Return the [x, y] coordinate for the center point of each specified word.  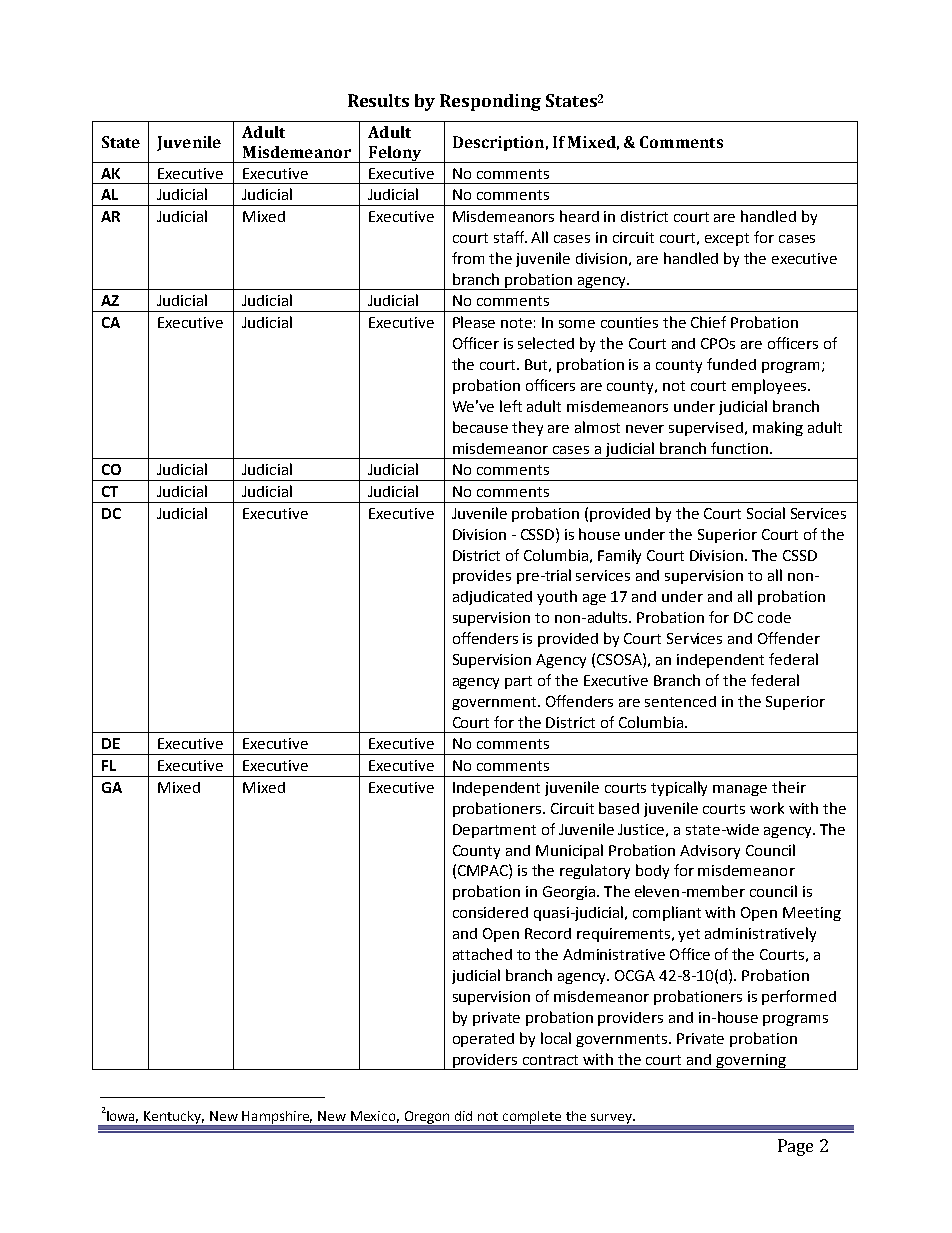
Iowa [121, 1117]
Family [619, 556]
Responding [490, 102]
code [774, 617]
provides [482, 577]
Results [378, 100]
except [727, 239]
